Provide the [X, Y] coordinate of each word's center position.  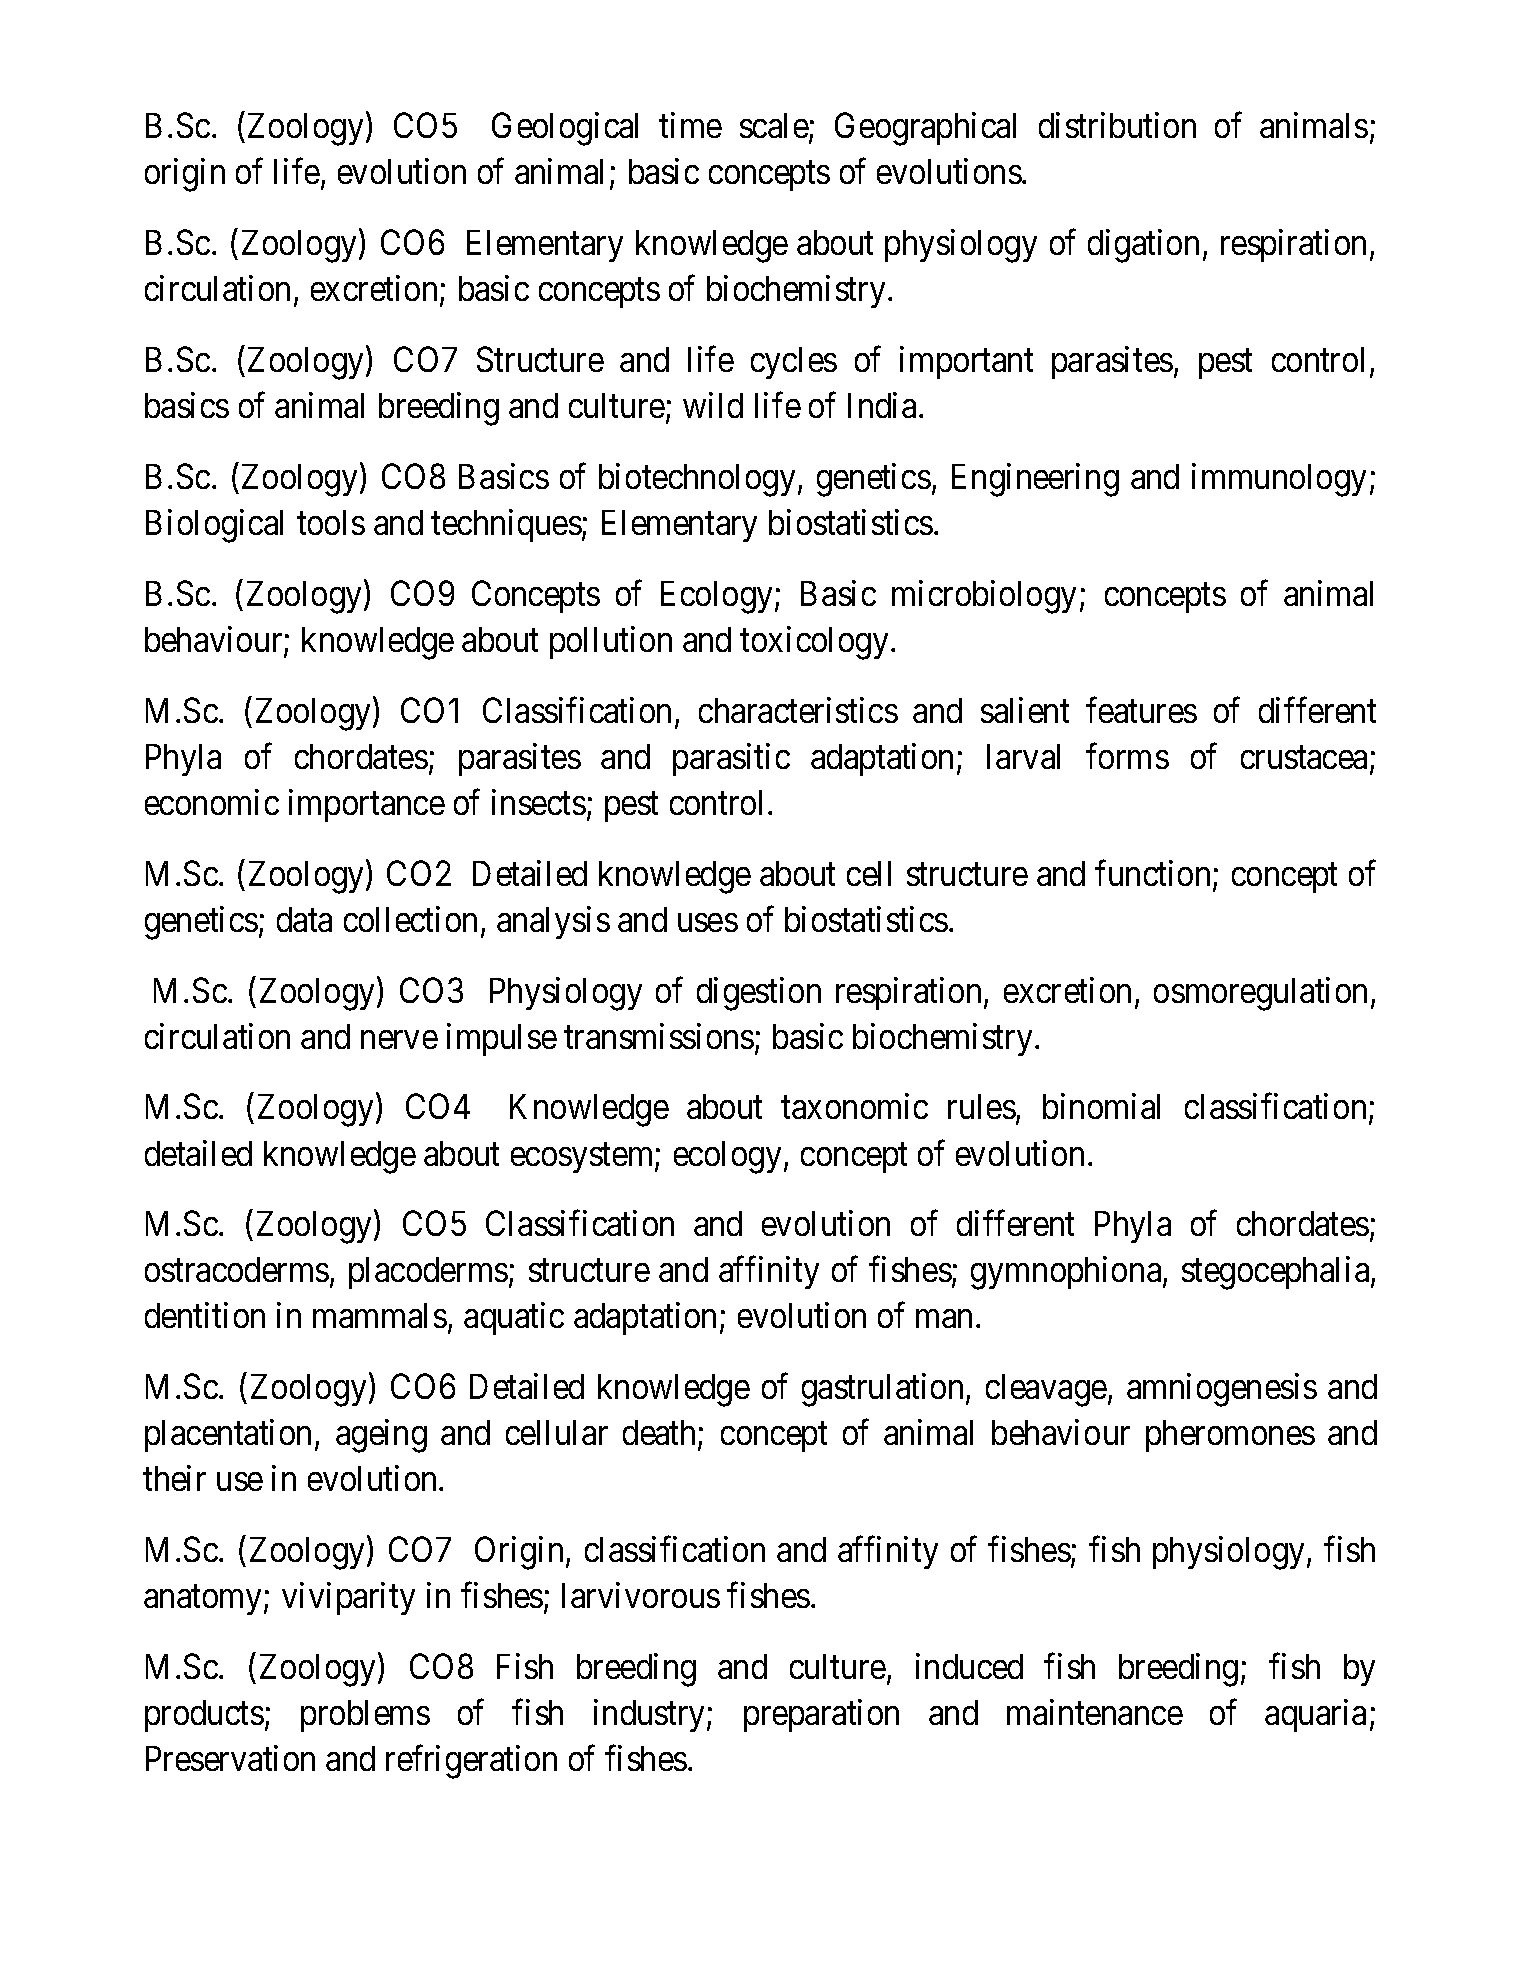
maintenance [1095, 1712]
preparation [821, 1715]
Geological [565, 129]
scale [774, 125]
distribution [1117, 125]
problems [365, 1716]
